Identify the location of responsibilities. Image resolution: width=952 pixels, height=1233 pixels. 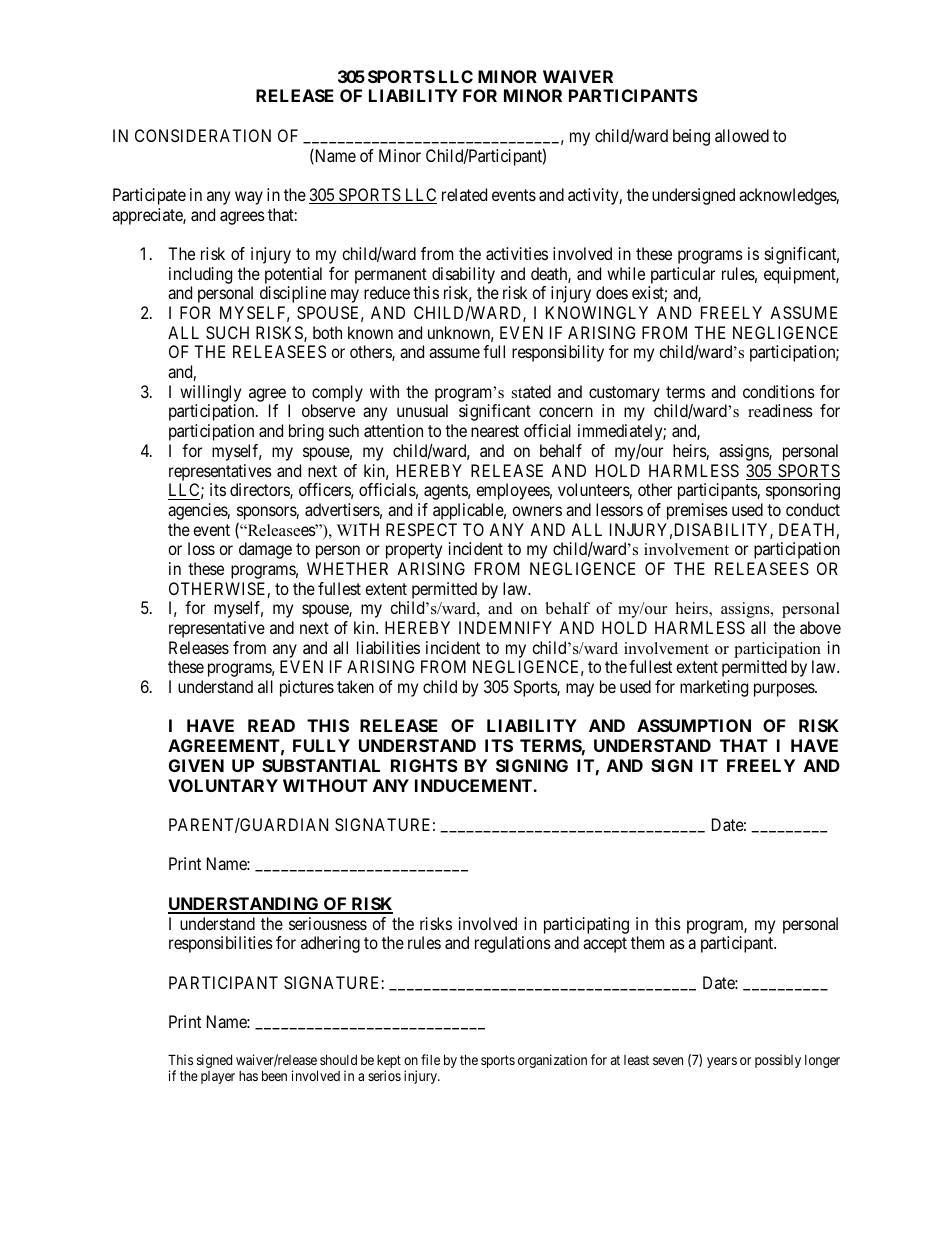
(221, 944).
